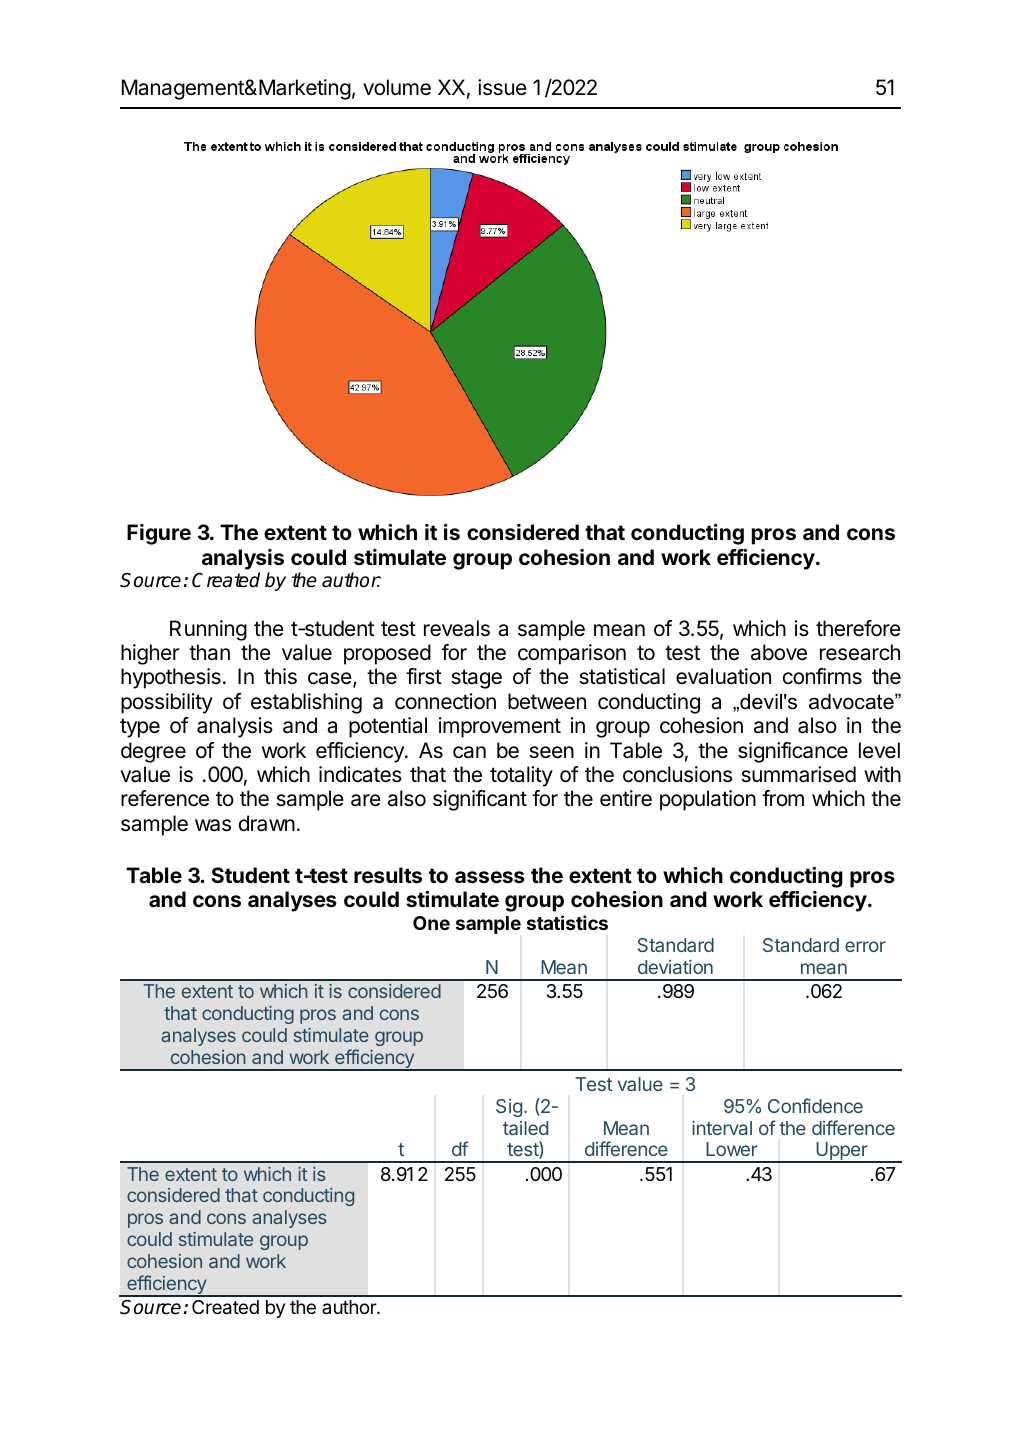  What do you see at coordinates (500, 727) in the screenshot?
I see `improvement` at bounding box center [500, 727].
